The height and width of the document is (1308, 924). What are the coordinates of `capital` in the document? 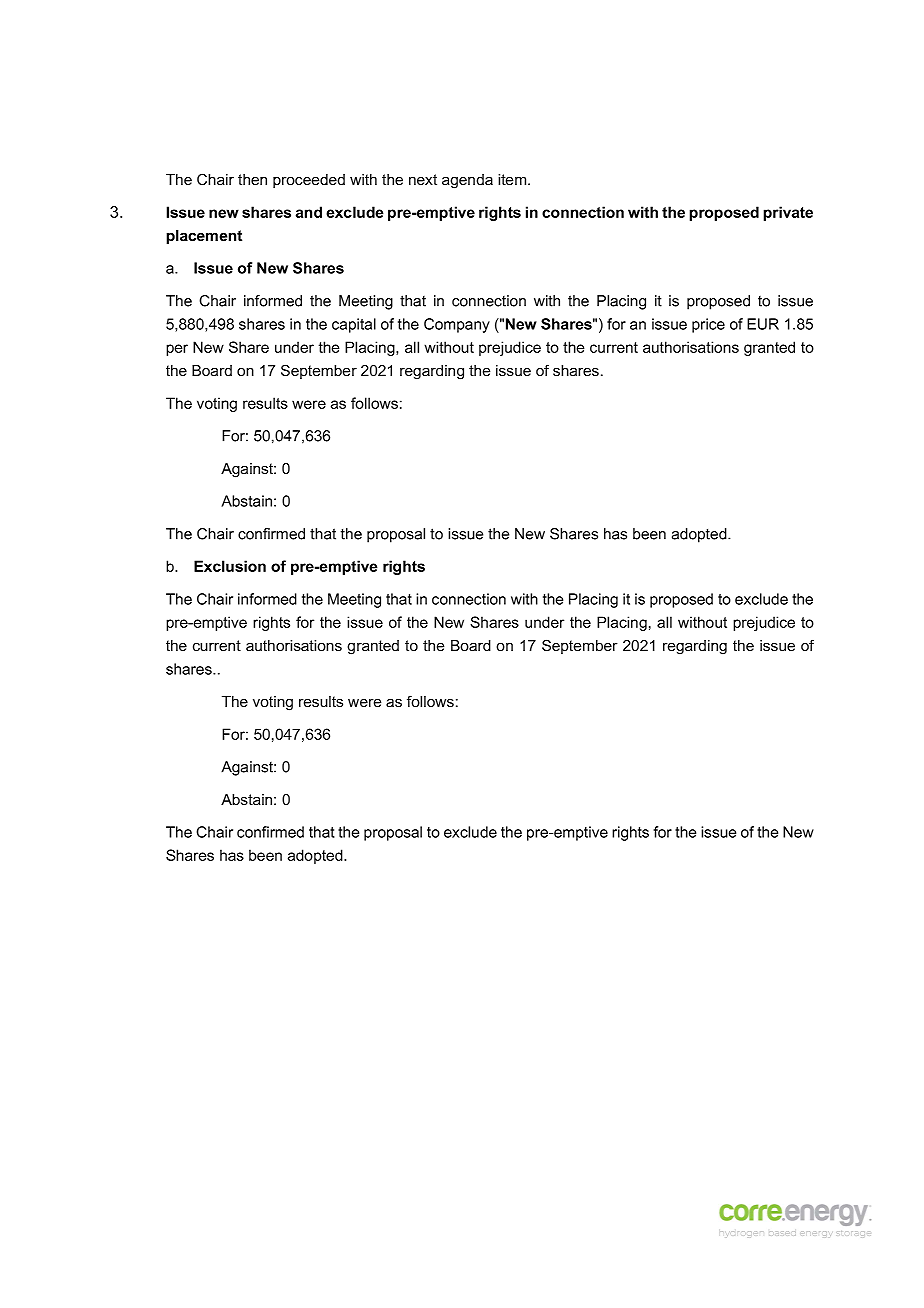 It's located at (354, 325).
